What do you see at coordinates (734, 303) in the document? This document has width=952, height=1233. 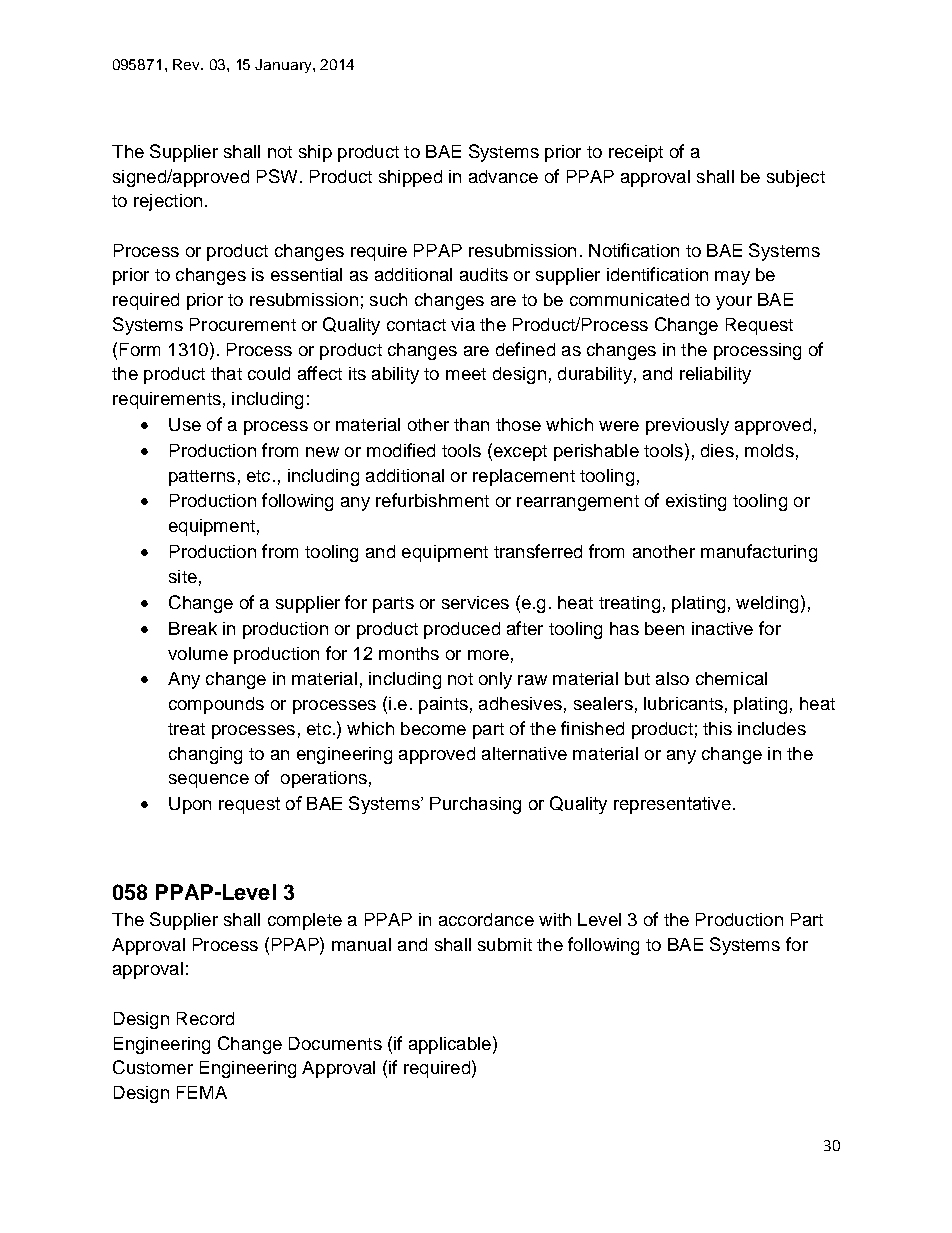 I see `your` at bounding box center [734, 303].
